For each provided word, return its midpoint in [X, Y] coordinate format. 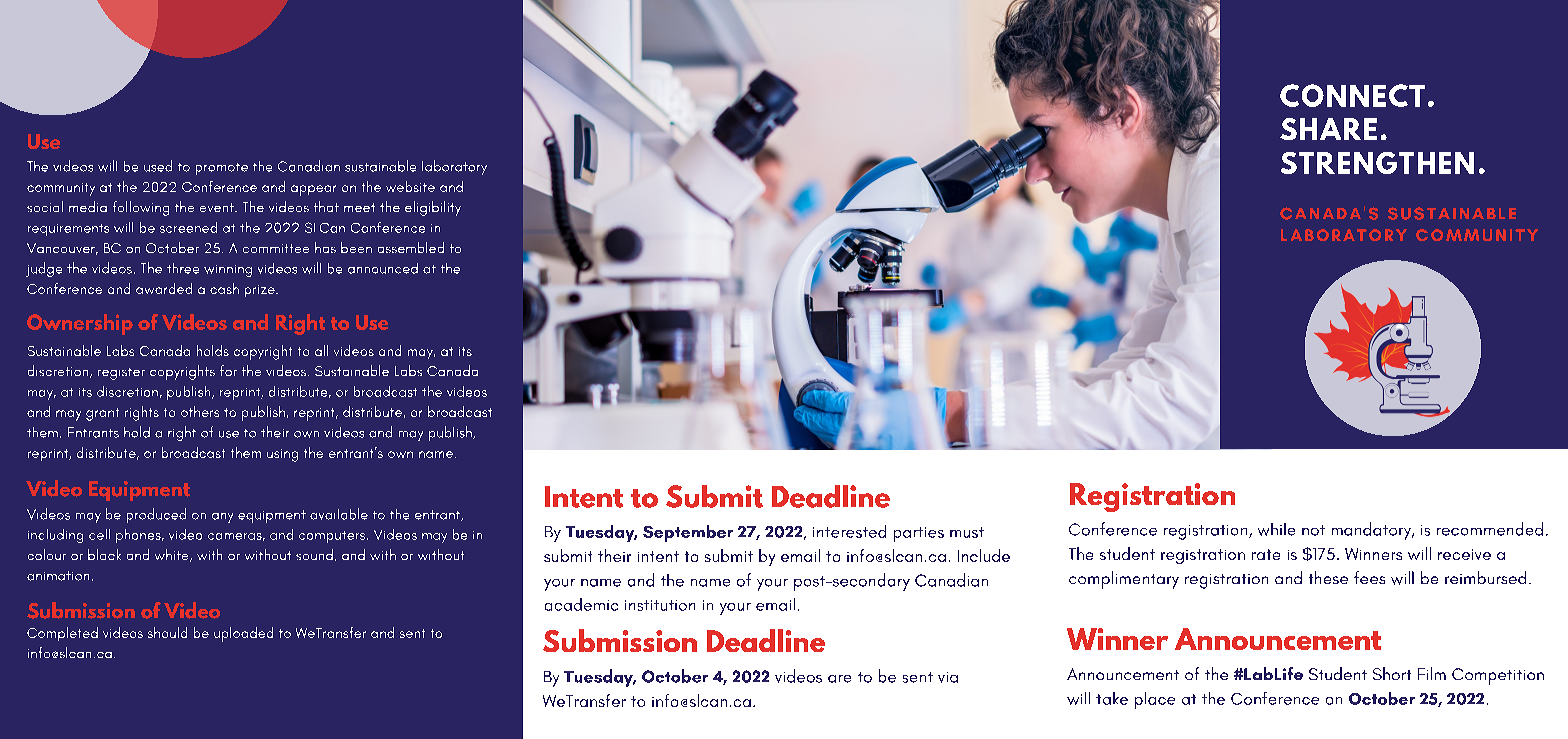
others [200, 411]
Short [1392, 673]
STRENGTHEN [1377, 163]
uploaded [243, 634]
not [1313, 530]
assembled [411, 247]
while [1276, 529]
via [948, 677]
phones [139, 536]
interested [849, 531]
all [321, 350]
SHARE [1328, 129]
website [410, 186]
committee [276, 248]
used [158, 166]
